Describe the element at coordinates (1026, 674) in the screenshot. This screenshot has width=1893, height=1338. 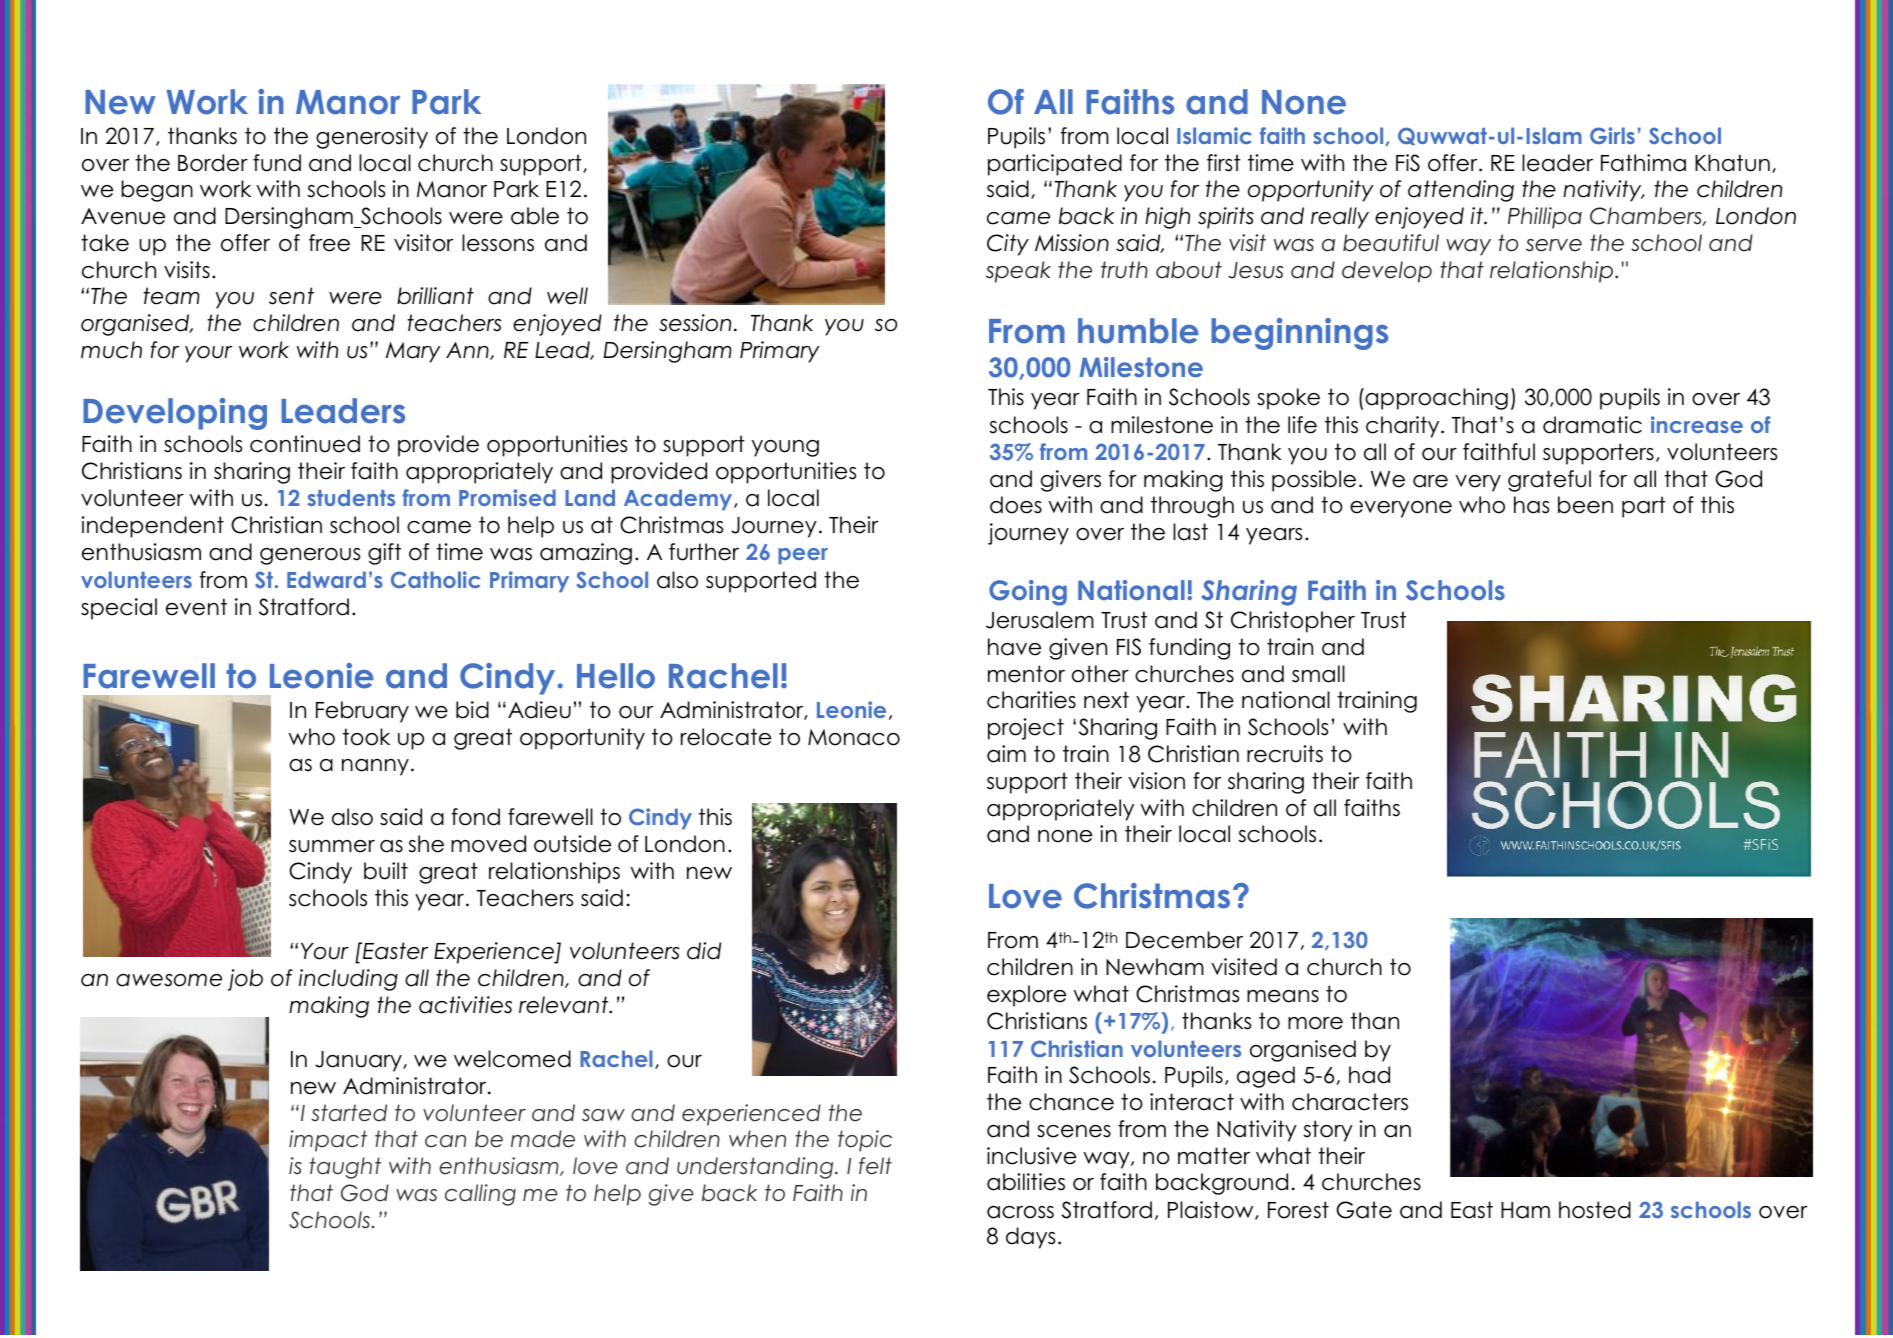
I see `mentor` at that location.
